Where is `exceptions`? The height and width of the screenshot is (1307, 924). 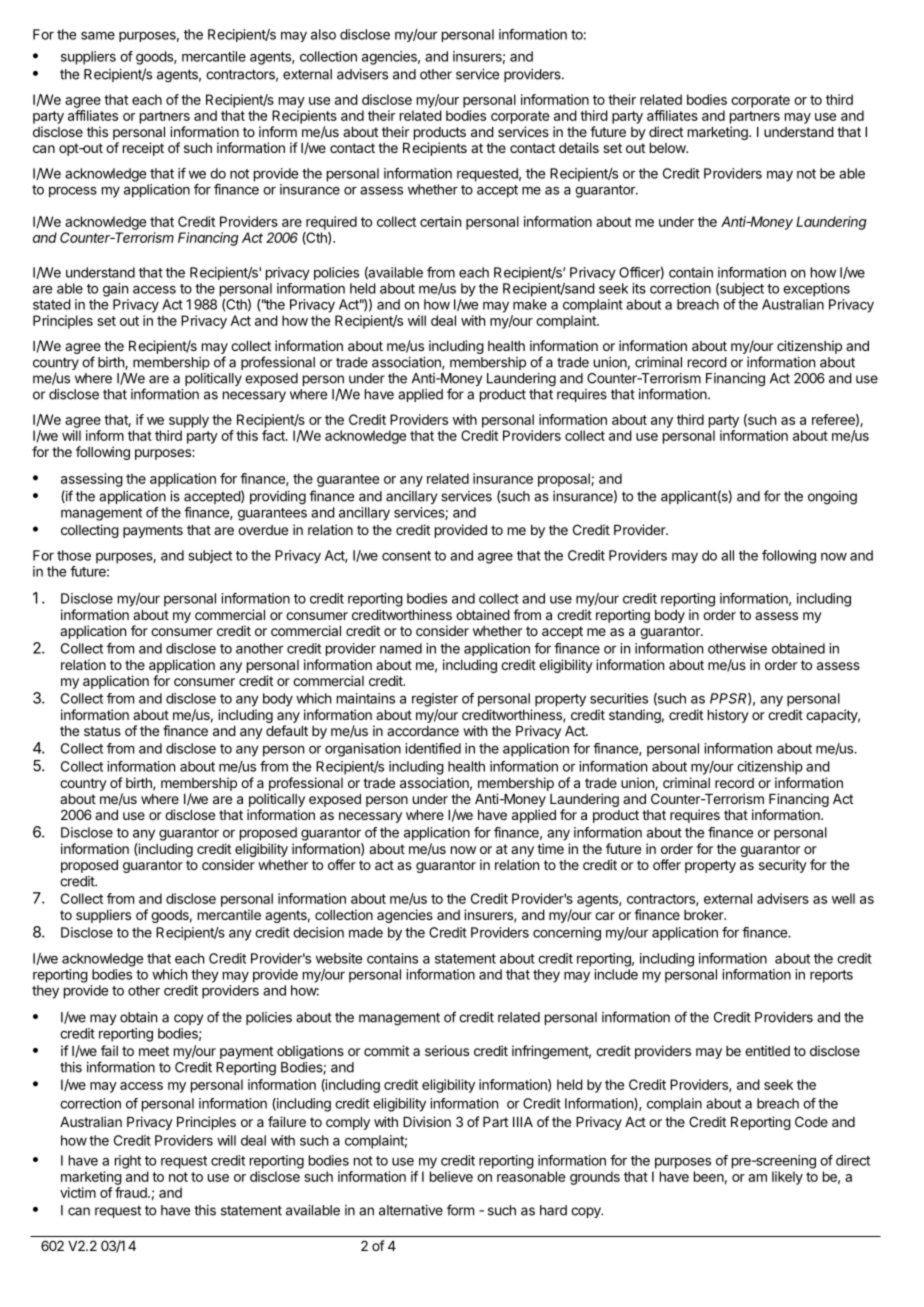
exceptions is located at coordinates (816, 290).
